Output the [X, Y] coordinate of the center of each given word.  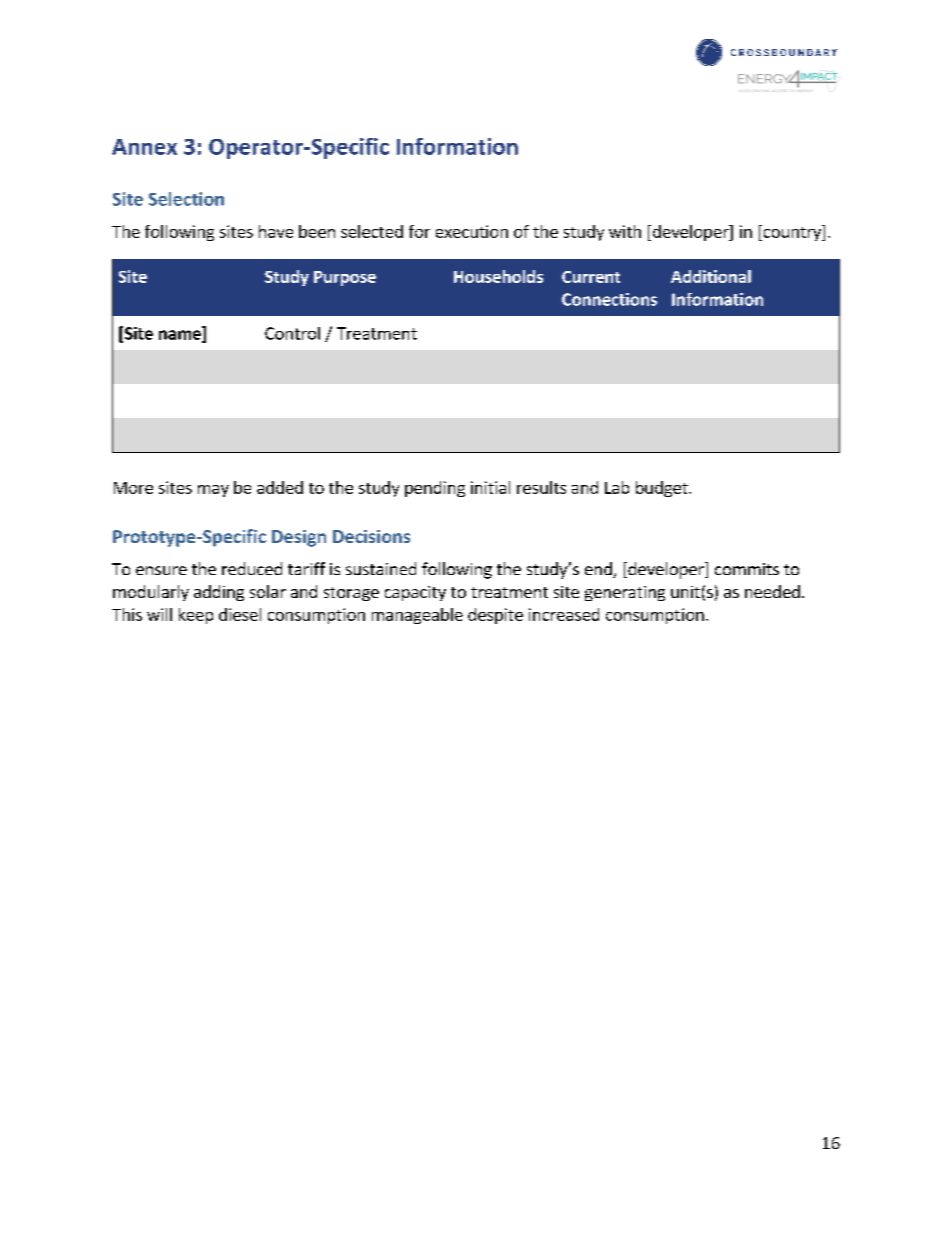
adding [219, 593]
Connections [609, 299]
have [276, 231]
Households [498, 276]
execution [472, 231]
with [625, 231]
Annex [144, 147]
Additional [711, 276]
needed [772, 591]
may [213, 491]
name [181, 336]
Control [292, 333]
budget [663, 489]
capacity [415, 593]
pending [435, 489]
